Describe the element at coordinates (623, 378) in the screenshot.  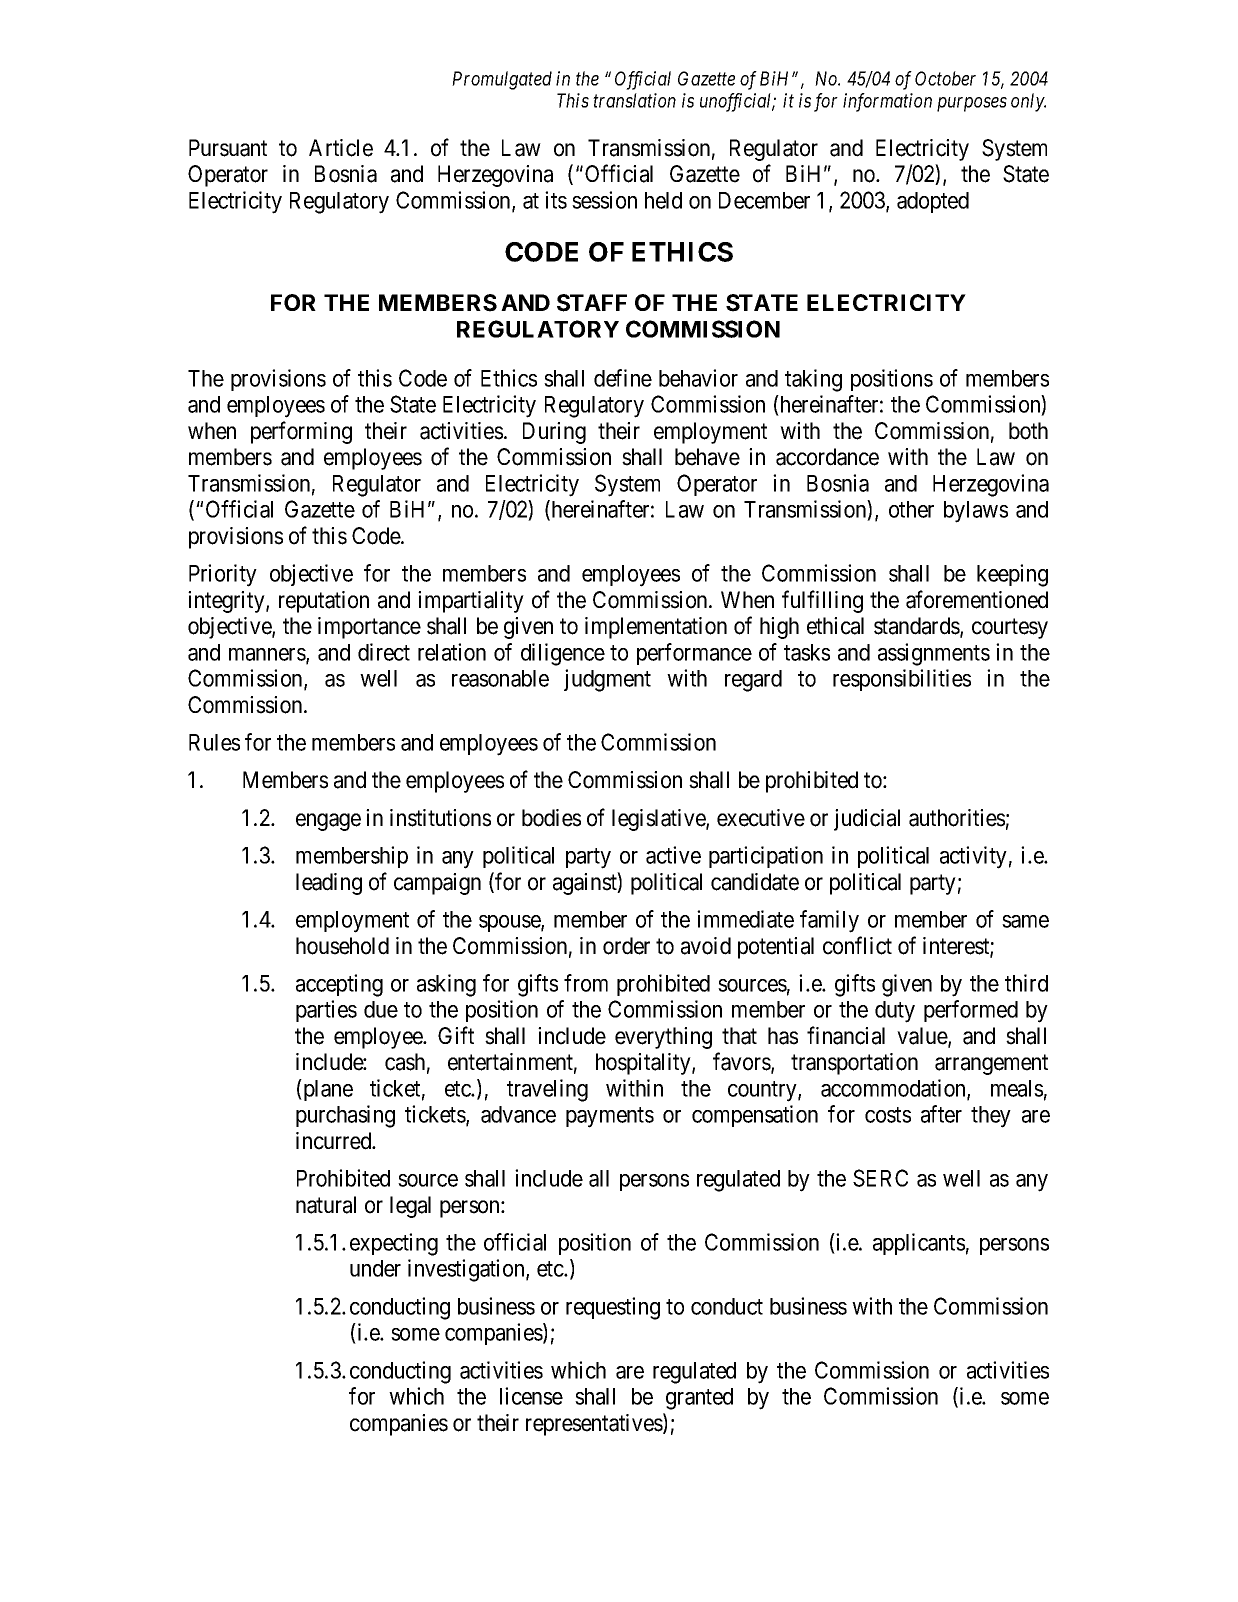
I see `define` at that location.
